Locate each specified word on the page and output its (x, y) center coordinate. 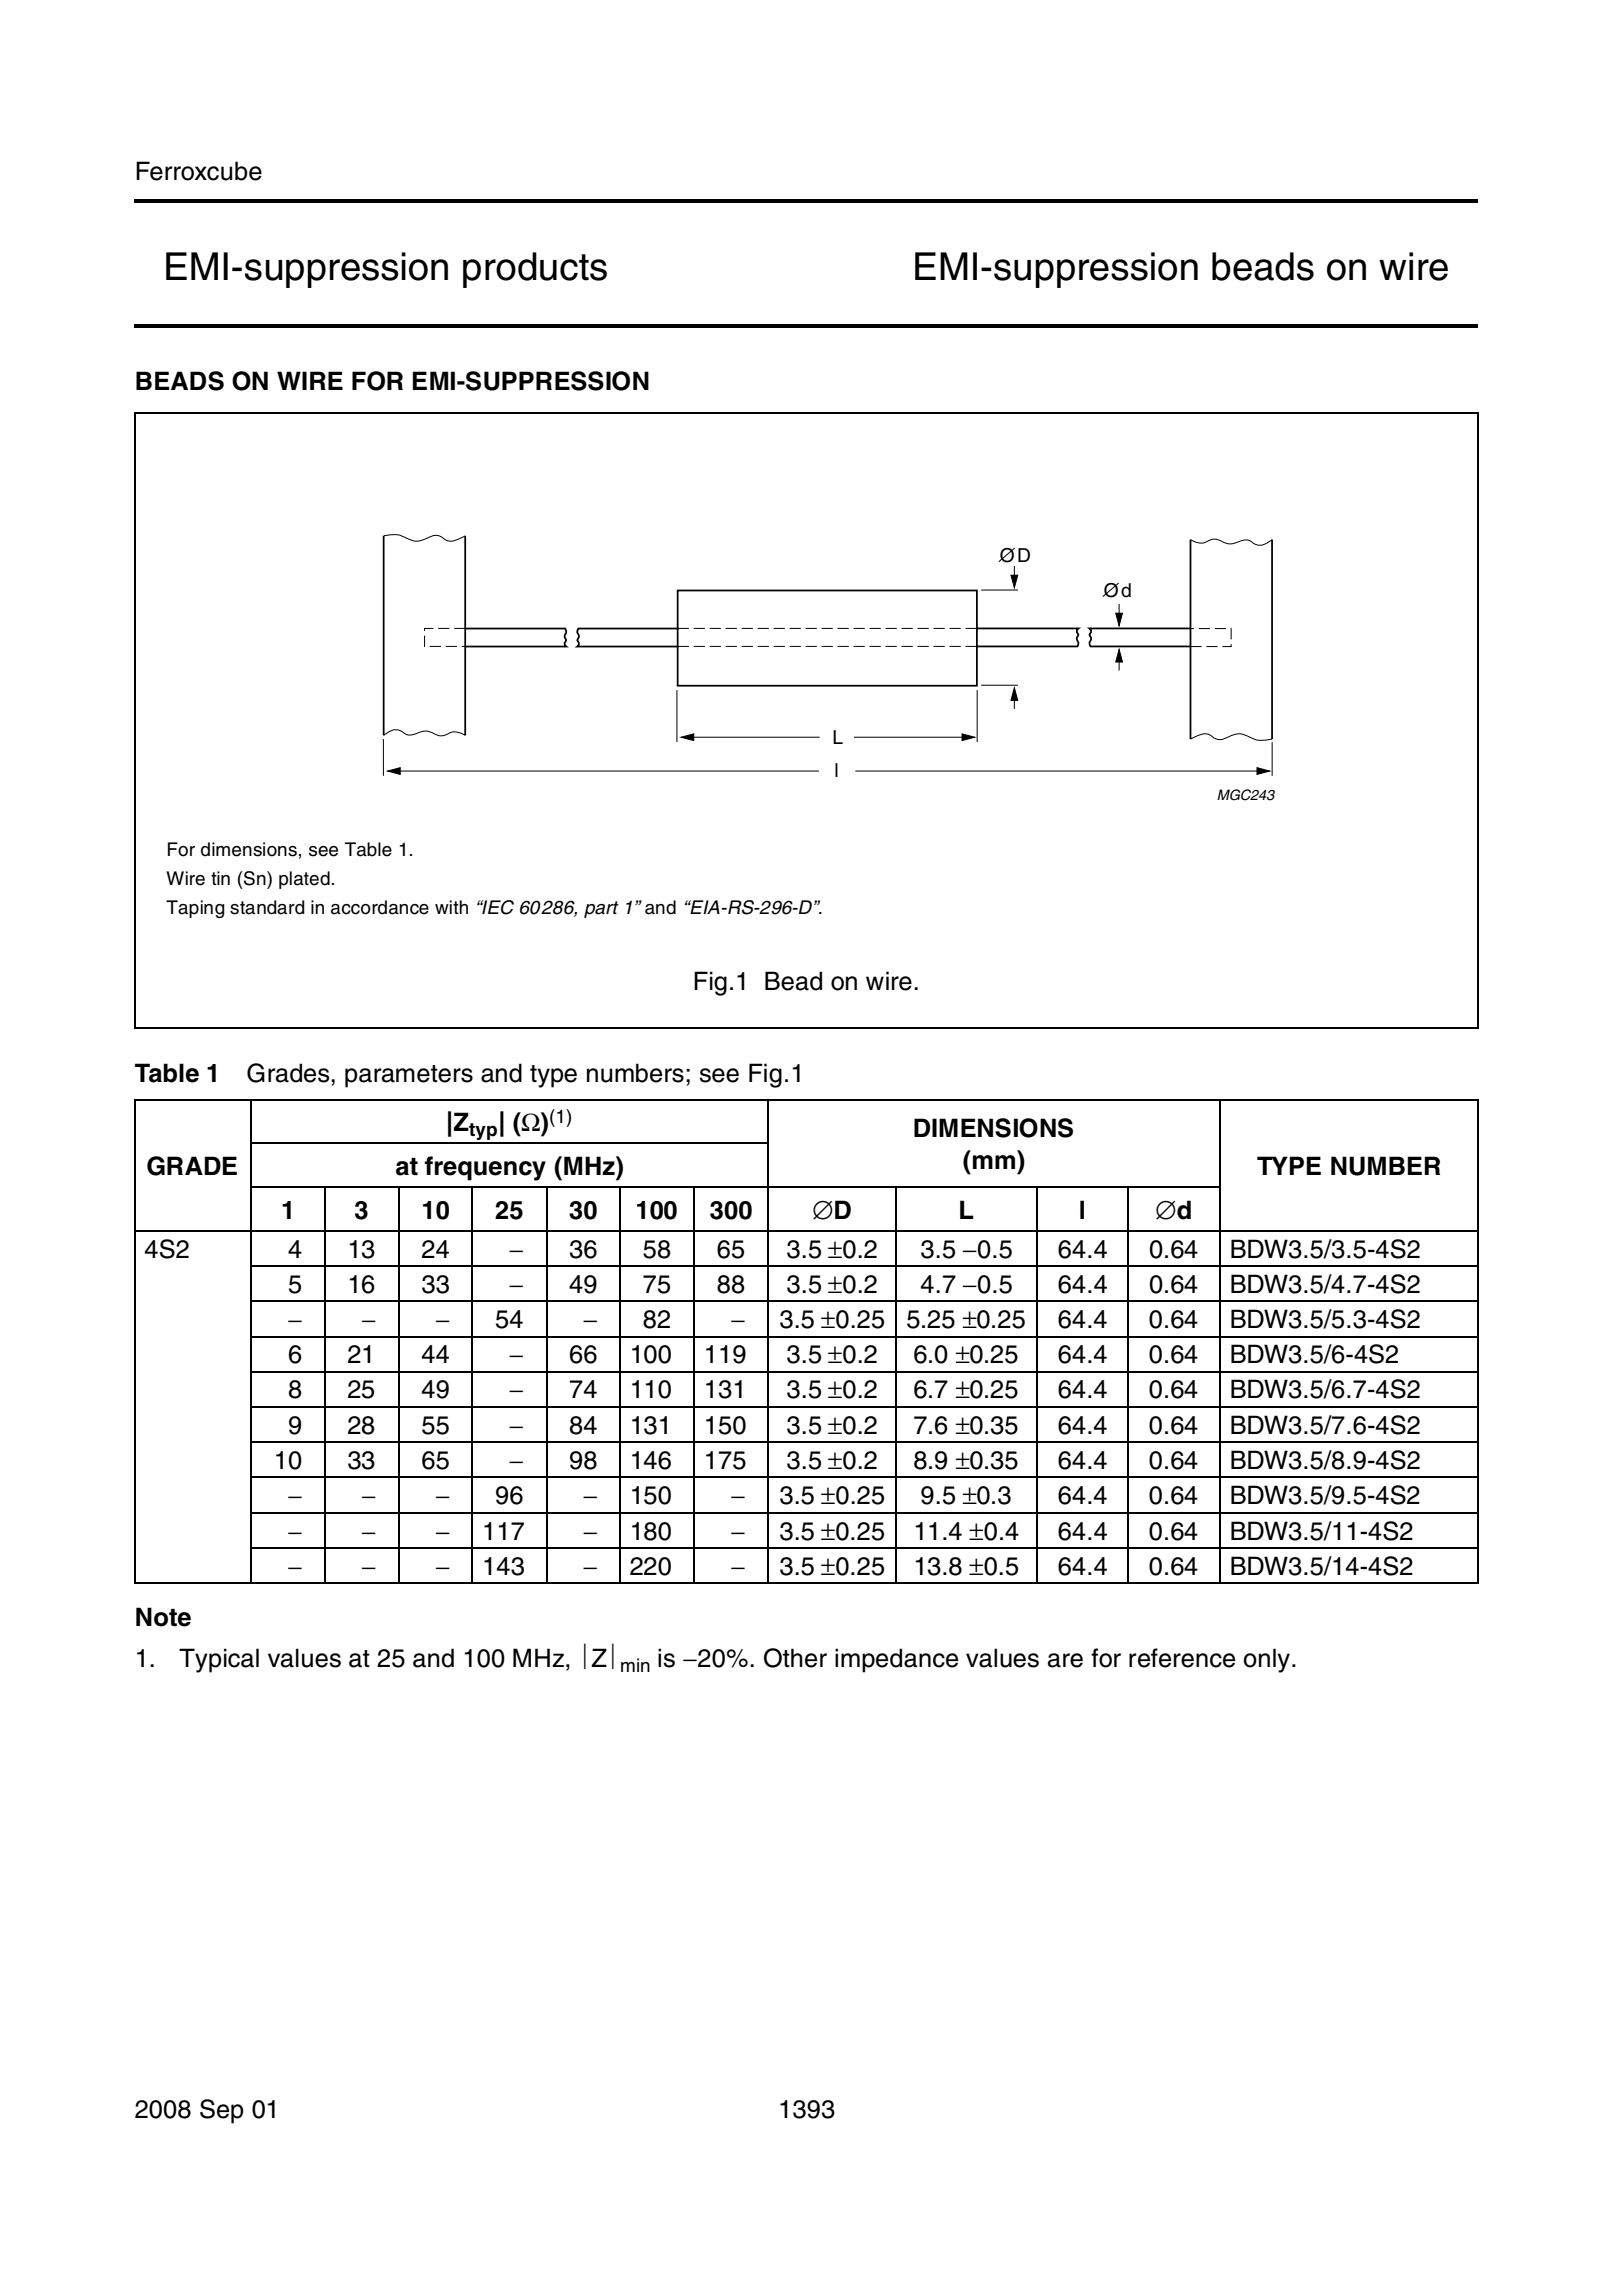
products (535, 270)
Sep (222, 2111)
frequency (485, 1168)
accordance (380, 907)
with (451, 907)
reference (1182, 1658)
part (601, 909)
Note (163, 1617)
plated (304, 880)
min (635, 1665)
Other (795, 1658)
